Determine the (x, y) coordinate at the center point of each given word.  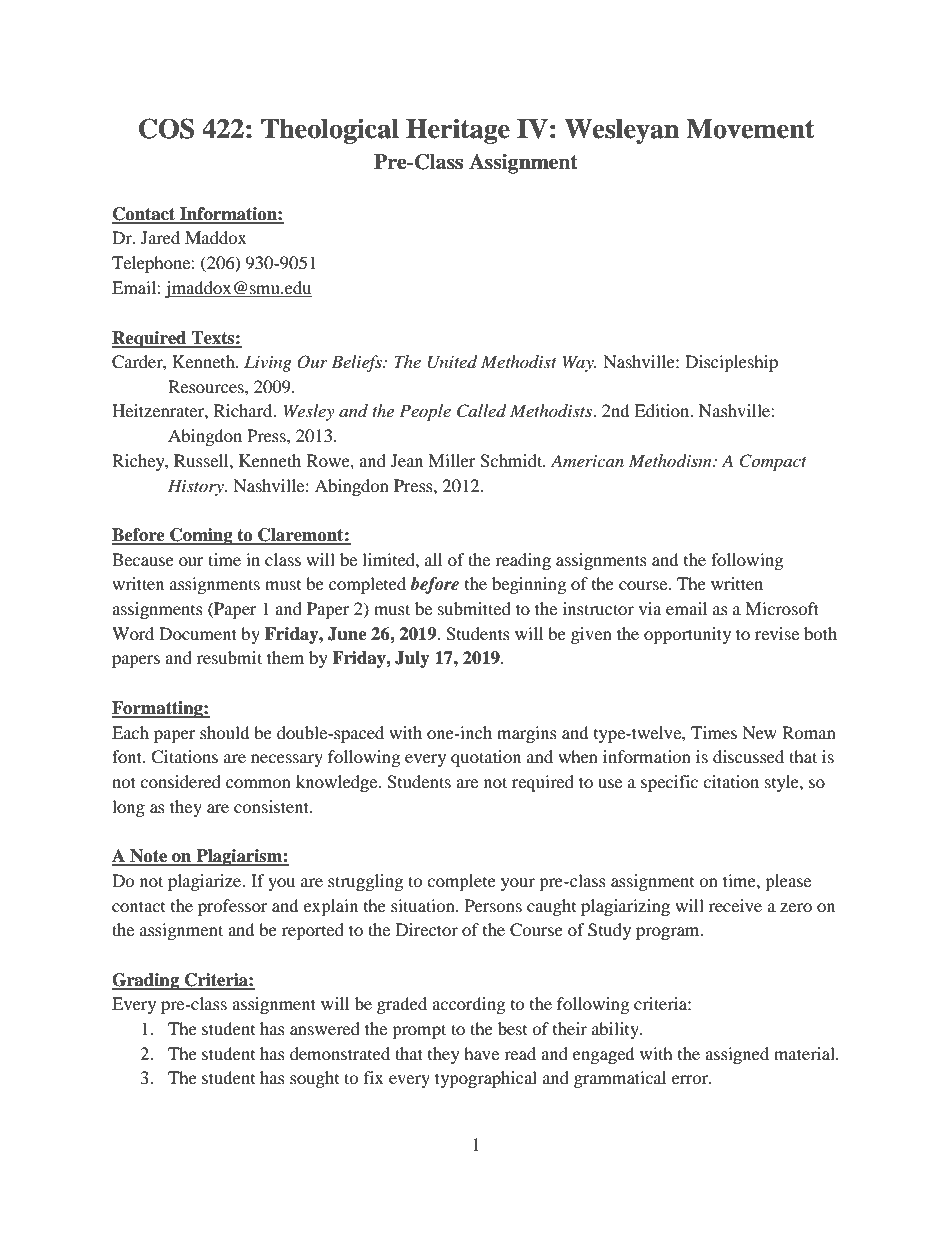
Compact (773, 462)
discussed (748, 756)
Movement (750, 129)
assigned (737, 1055)
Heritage (458, 131)
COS (166, 128)
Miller (452, 460)
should (225, 732)
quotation (486, 758)
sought (314, 1079)
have (481, 1053)
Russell (202, 460)
